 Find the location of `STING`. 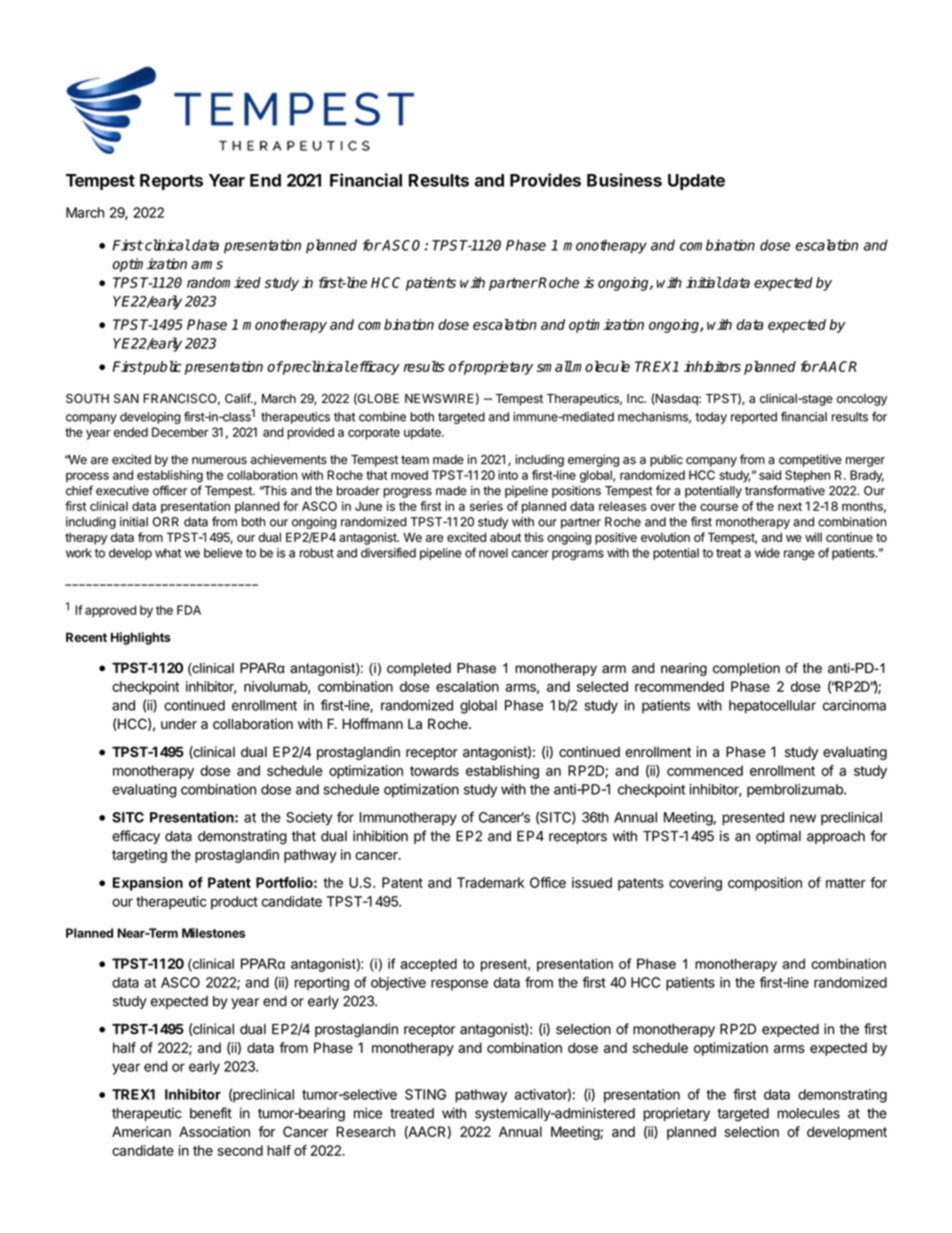

STING is located at coordinates (425, 1094).
